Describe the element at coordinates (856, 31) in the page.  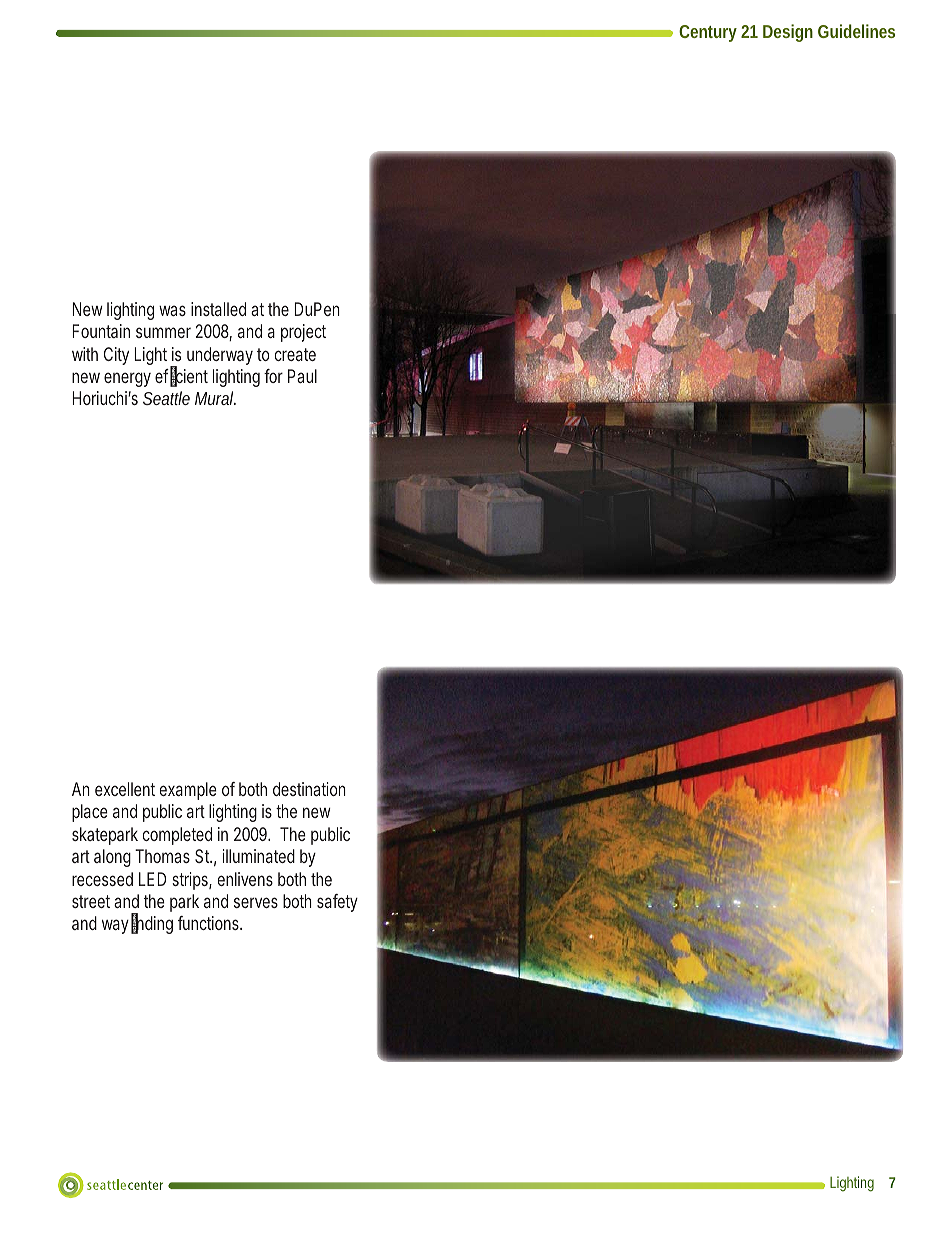
I see `Guidelines` at that location.
